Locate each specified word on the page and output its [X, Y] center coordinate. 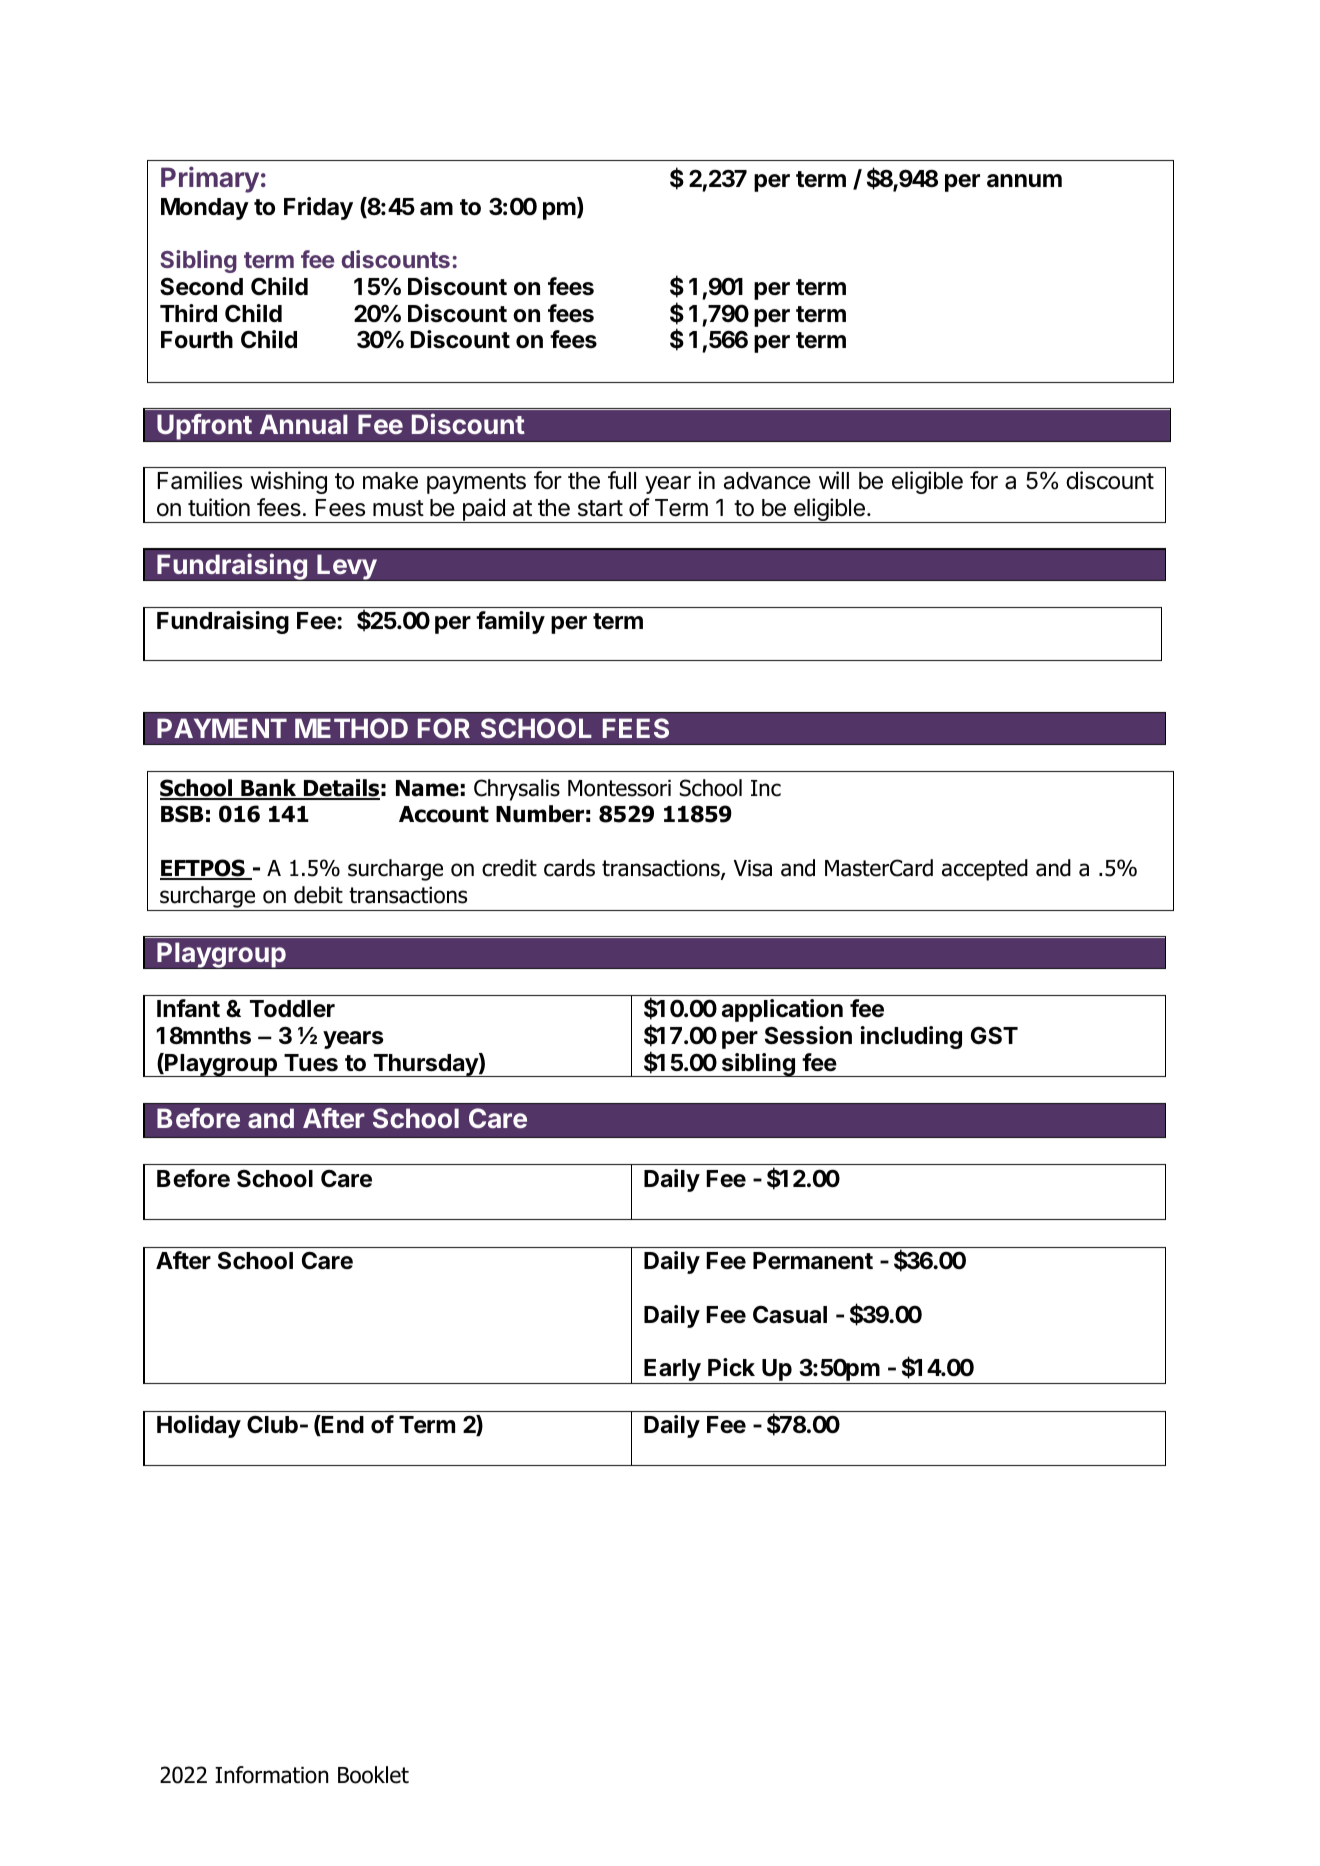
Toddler [292, 1009]
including [911, 1037]
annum [1024, 181]
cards [569, 868]
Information [271, 1775]
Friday [318, 208]
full [622, 480]
